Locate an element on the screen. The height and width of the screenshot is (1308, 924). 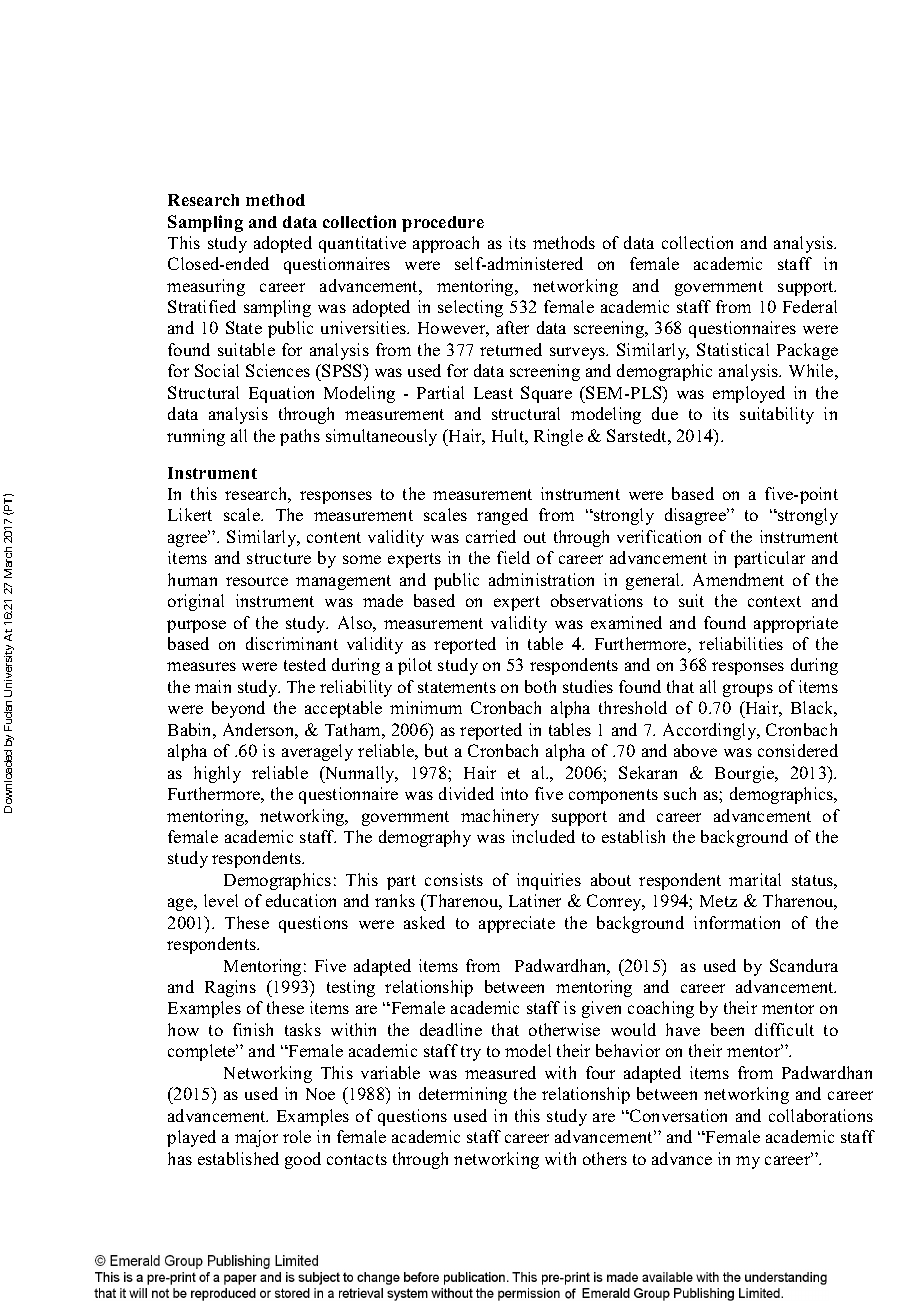
determining is located at coordinates (463, 1095).
